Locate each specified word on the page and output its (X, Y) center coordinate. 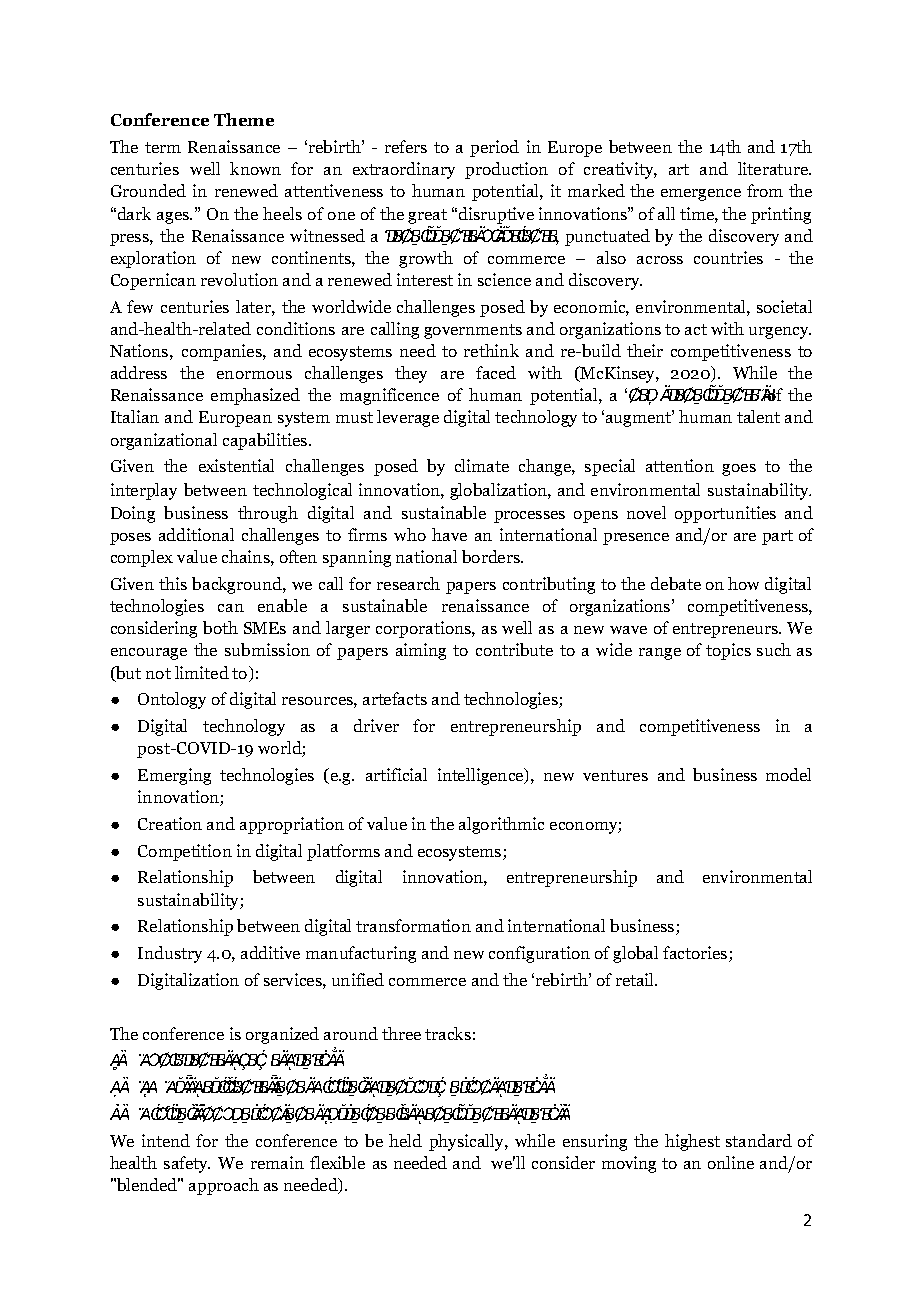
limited (202, 672)
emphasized (255, 396)
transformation (413, 925)
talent (758, 416)
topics (728, 651)
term (163, 147)
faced (496, 372)
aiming (421, 651)
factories (696, 954)
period (494, 148)
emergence (701, 195)
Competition (185, 852)
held (405, 1140)
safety (187, 1164)
